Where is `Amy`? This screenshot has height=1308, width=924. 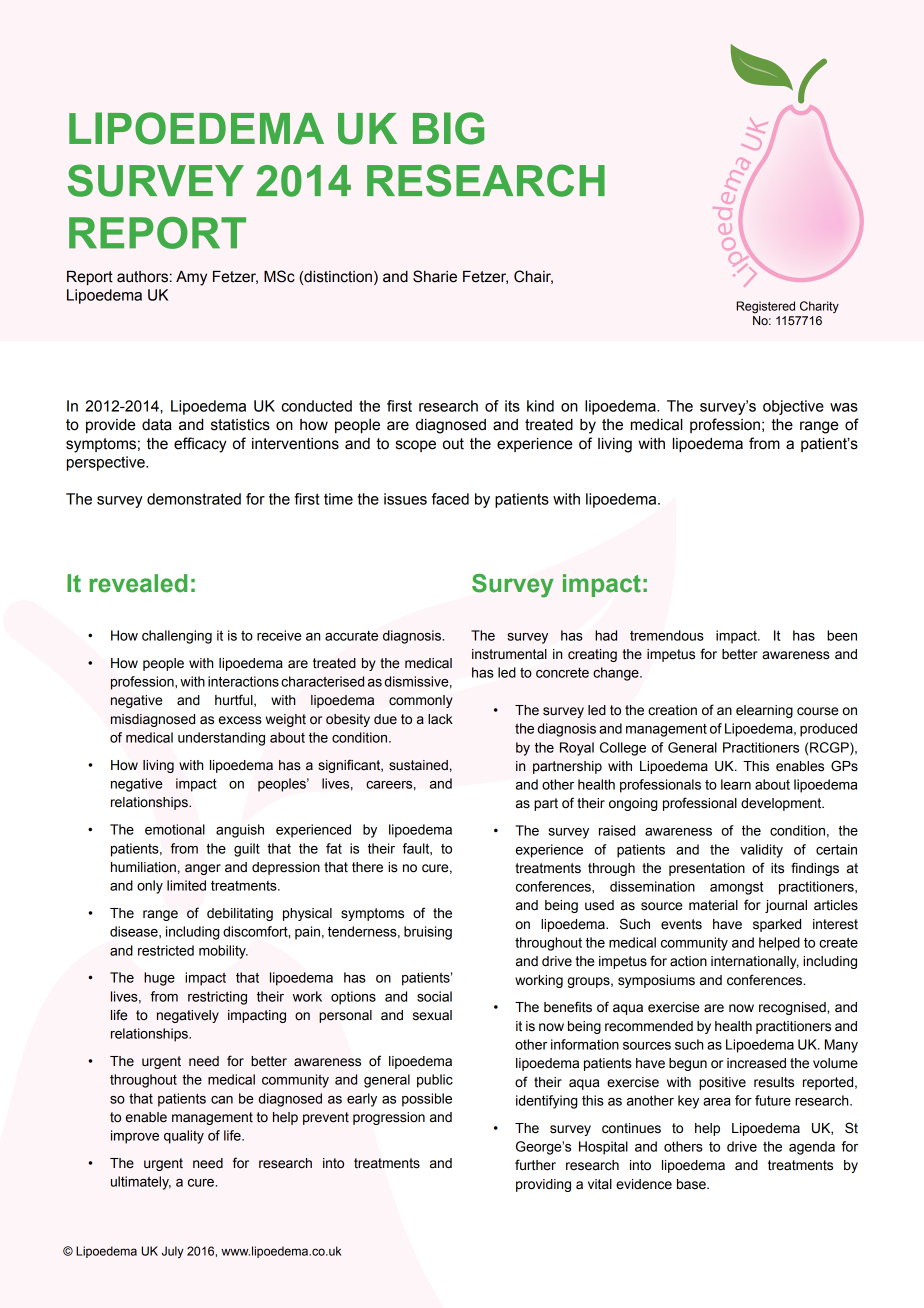
Amy is located at coordinates (191, 278).
